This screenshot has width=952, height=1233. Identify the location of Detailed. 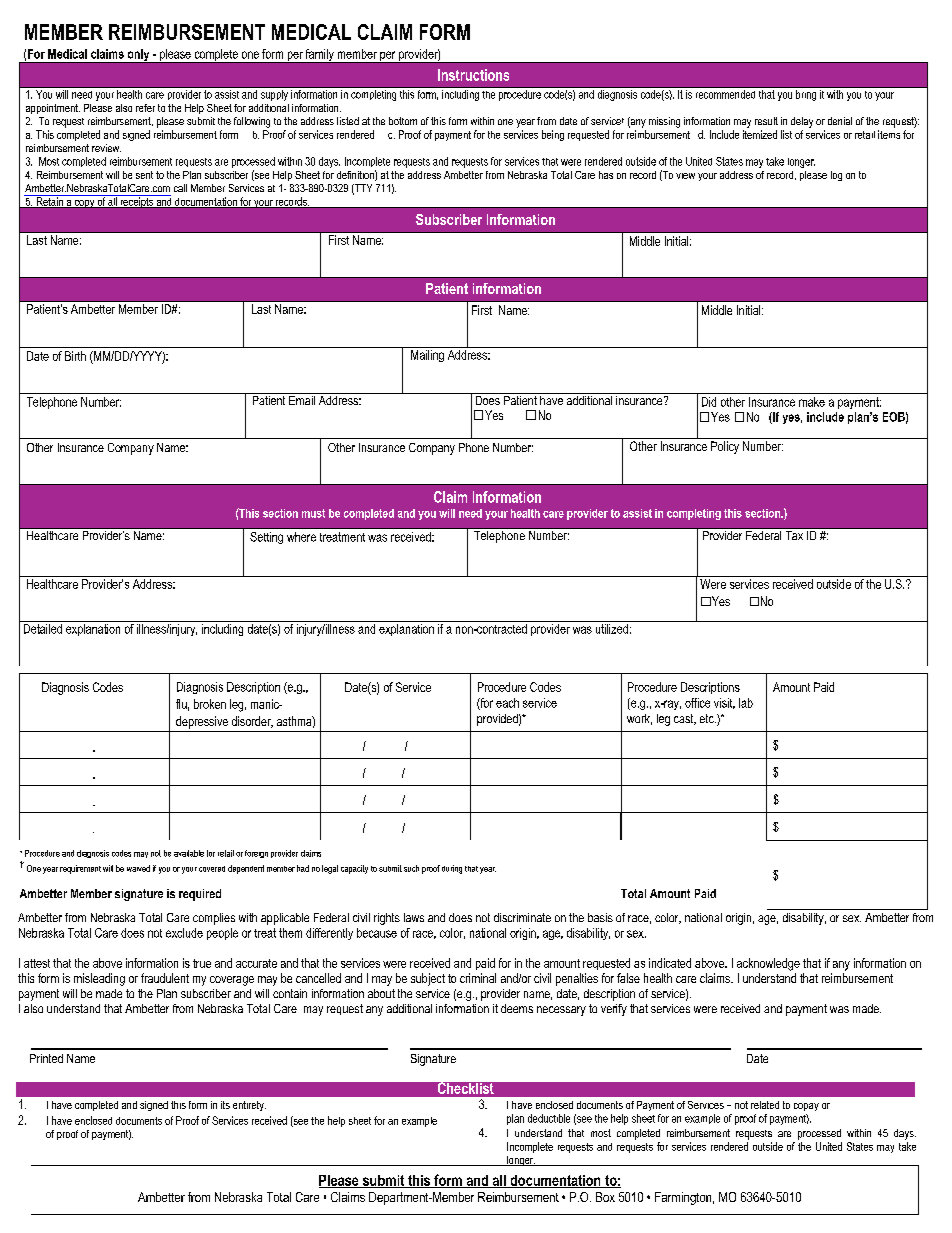
(43, 629).
